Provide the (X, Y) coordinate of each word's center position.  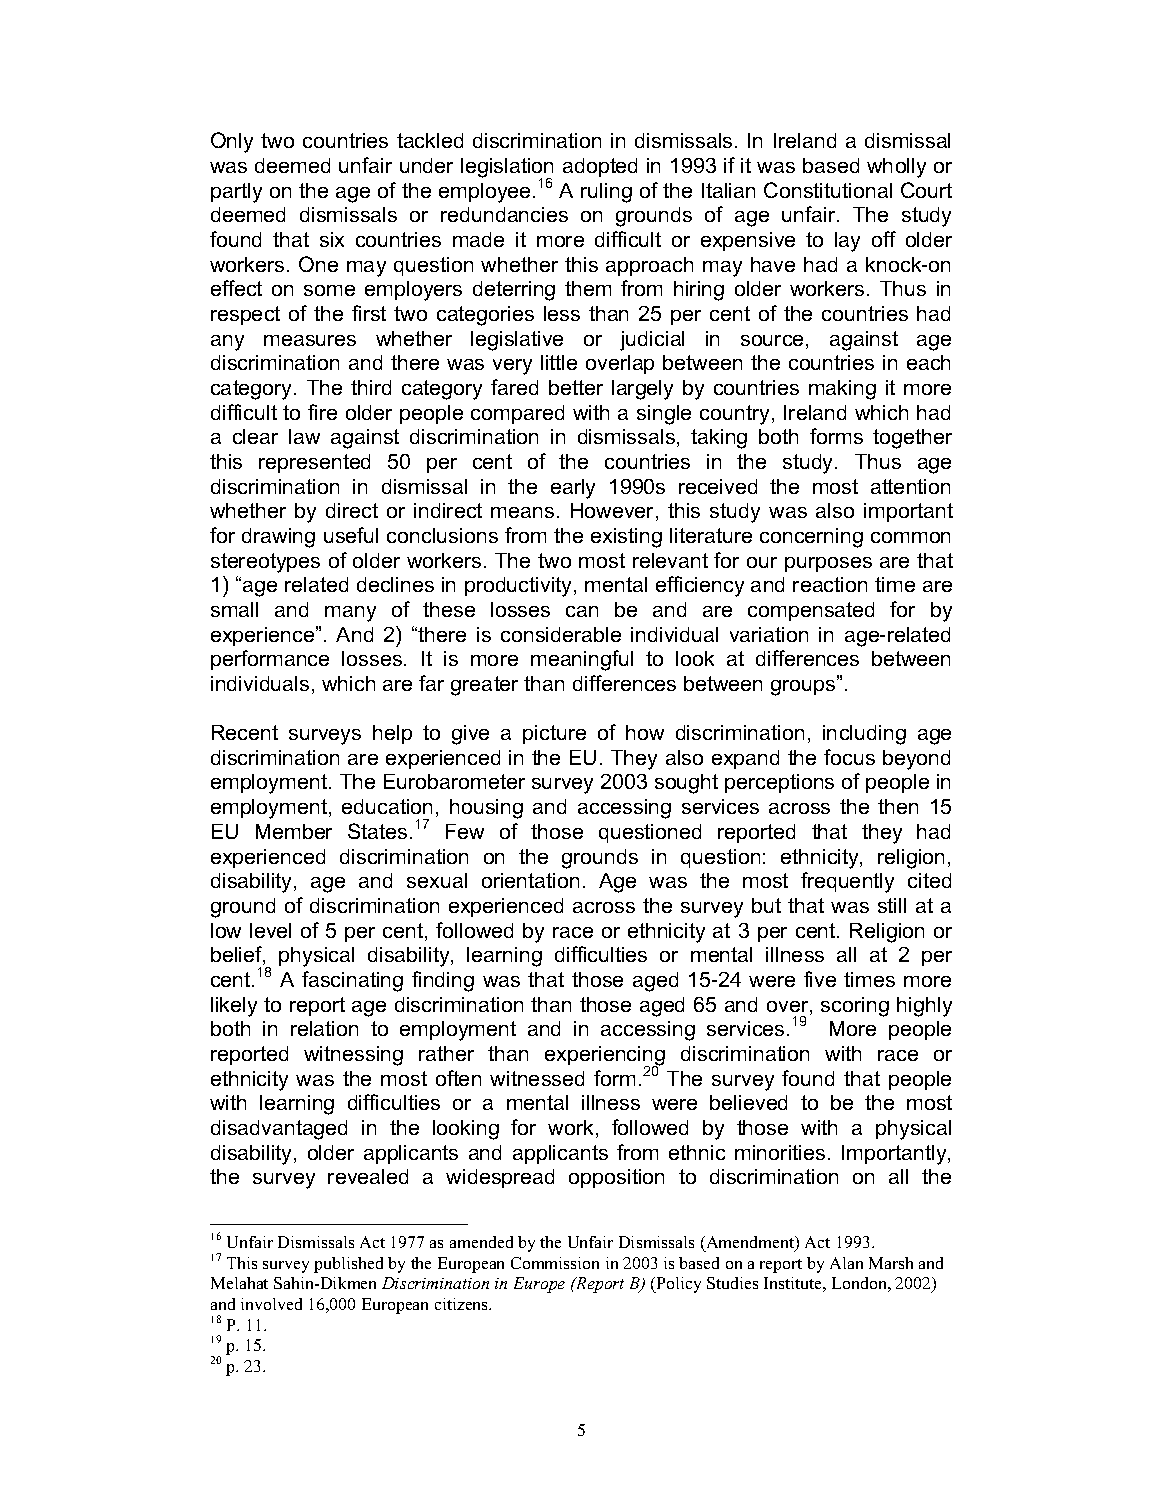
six (332, 239)
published (348, 1265)
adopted (600, 167)
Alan (846, 1263)
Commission (555, 1263)
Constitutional (828, 190)
